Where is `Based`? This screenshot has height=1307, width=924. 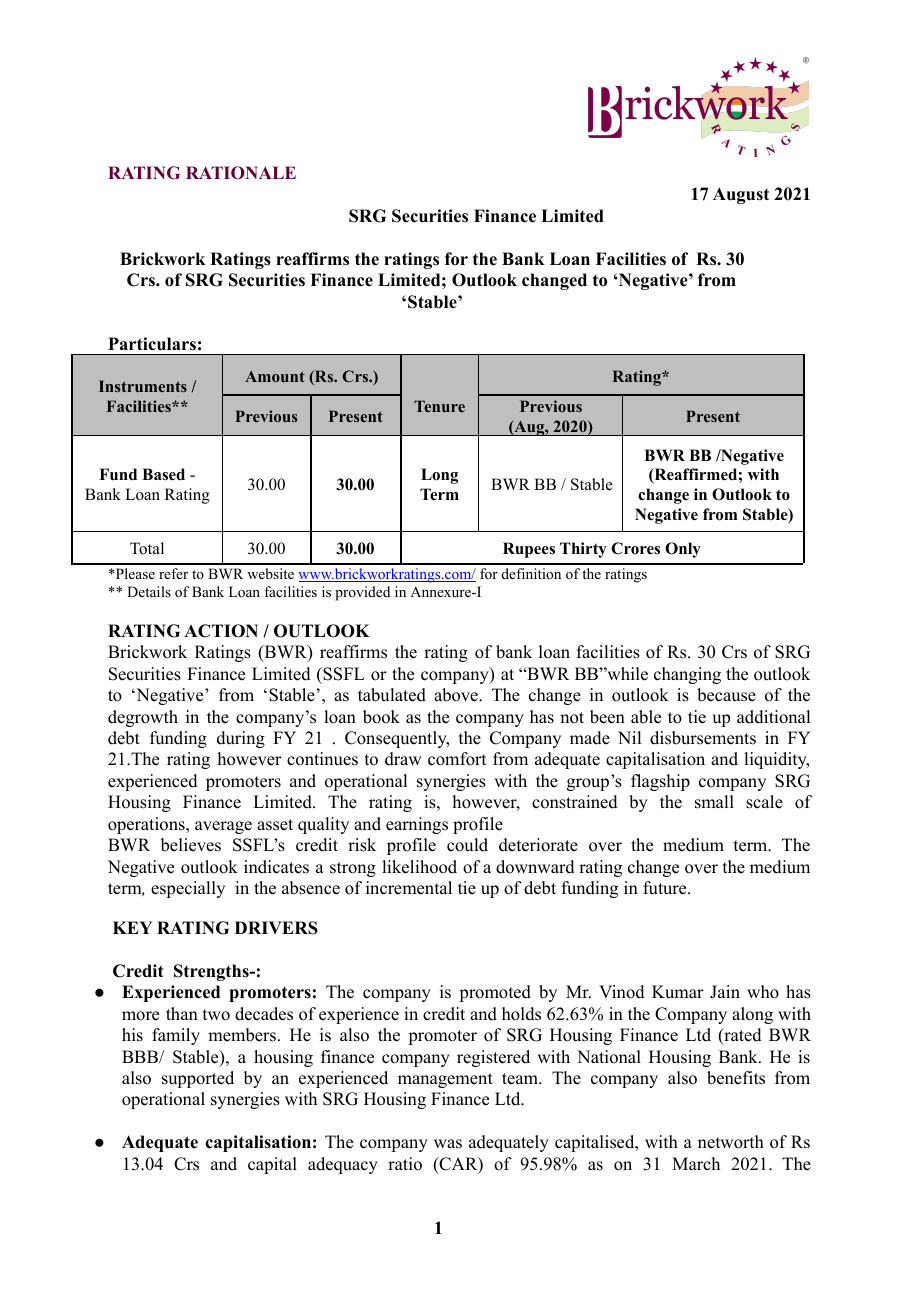
Based is located at coordinates (163, 474).
